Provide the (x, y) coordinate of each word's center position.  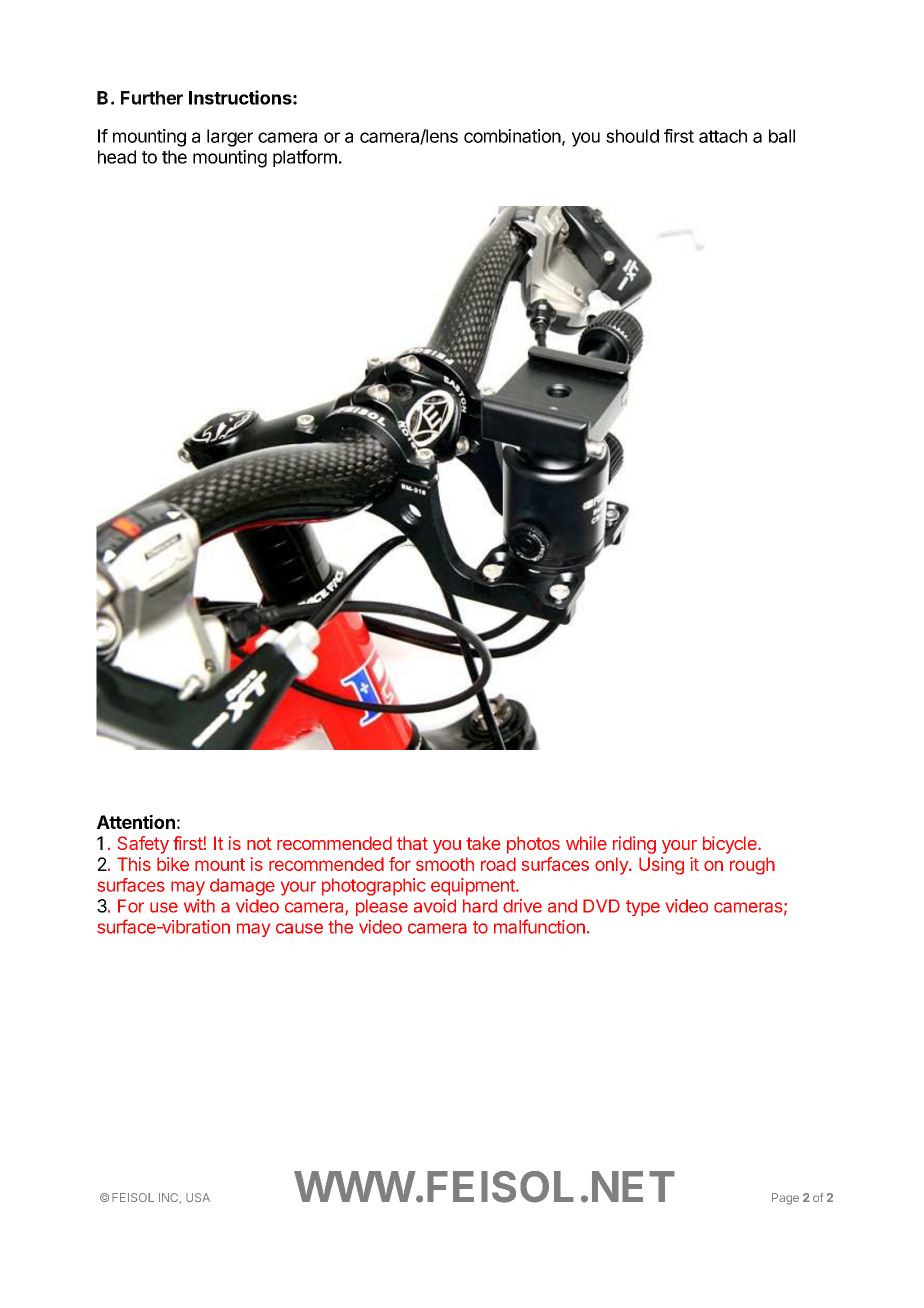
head (117, 157)
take (483, 843)
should (632, 136)
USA (198, 1197)
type (643, 908)
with (199, 906)
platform (305, 158)
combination (512, 136)
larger (230, 138)
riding (634, 845)
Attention (136, 822)
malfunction (539, 926)
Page (785, 1199)
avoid (435, 906)
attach (723, 136)
